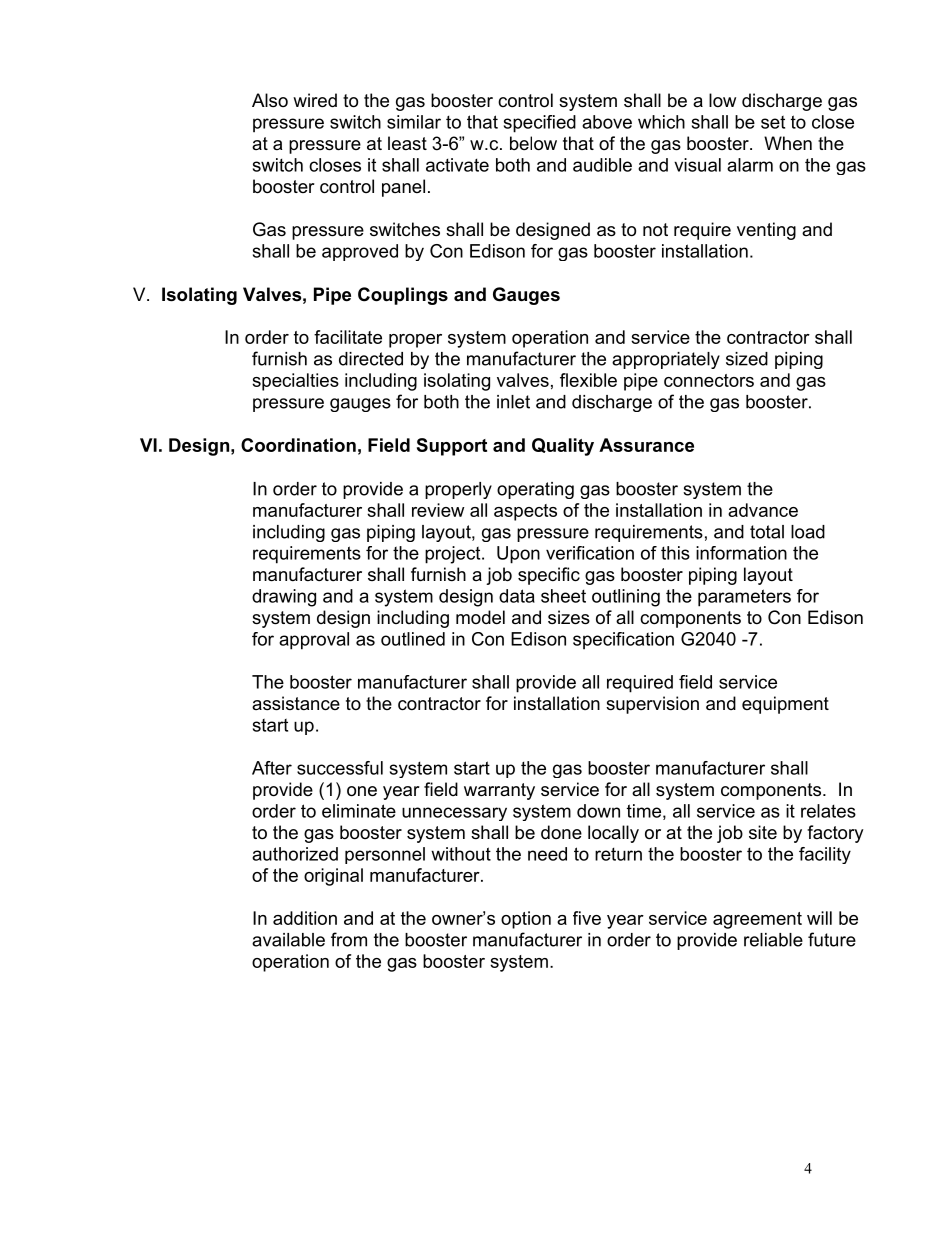 This document has height=1233, width=952. Describe the element at coordinates (588, 380) in the document. I see `flexible` at that location.
